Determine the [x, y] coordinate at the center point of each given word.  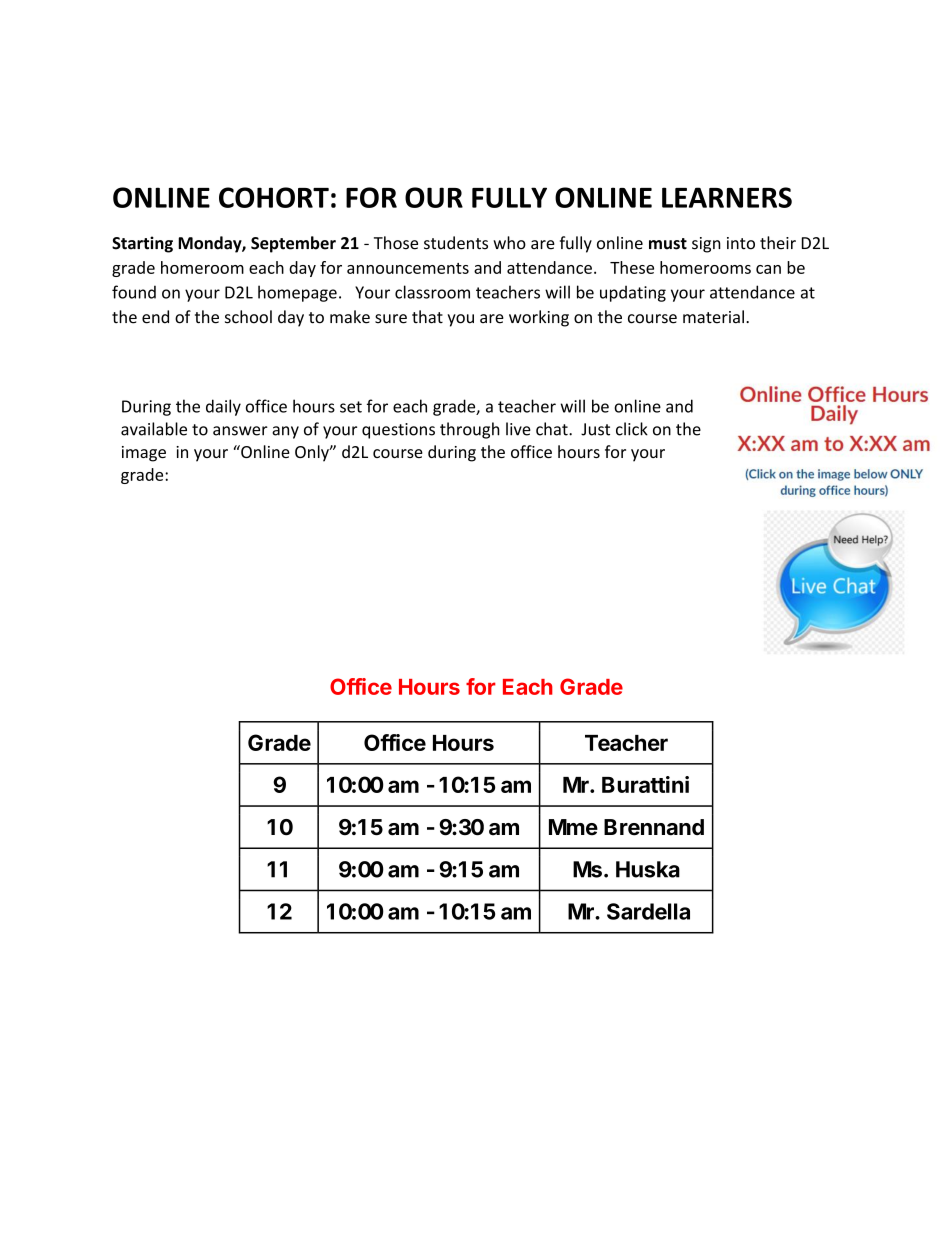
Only [313, 453]
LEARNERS [727, 197]
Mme [573, 827]
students [456, 243]
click [632, 429]
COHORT [274, 197]
